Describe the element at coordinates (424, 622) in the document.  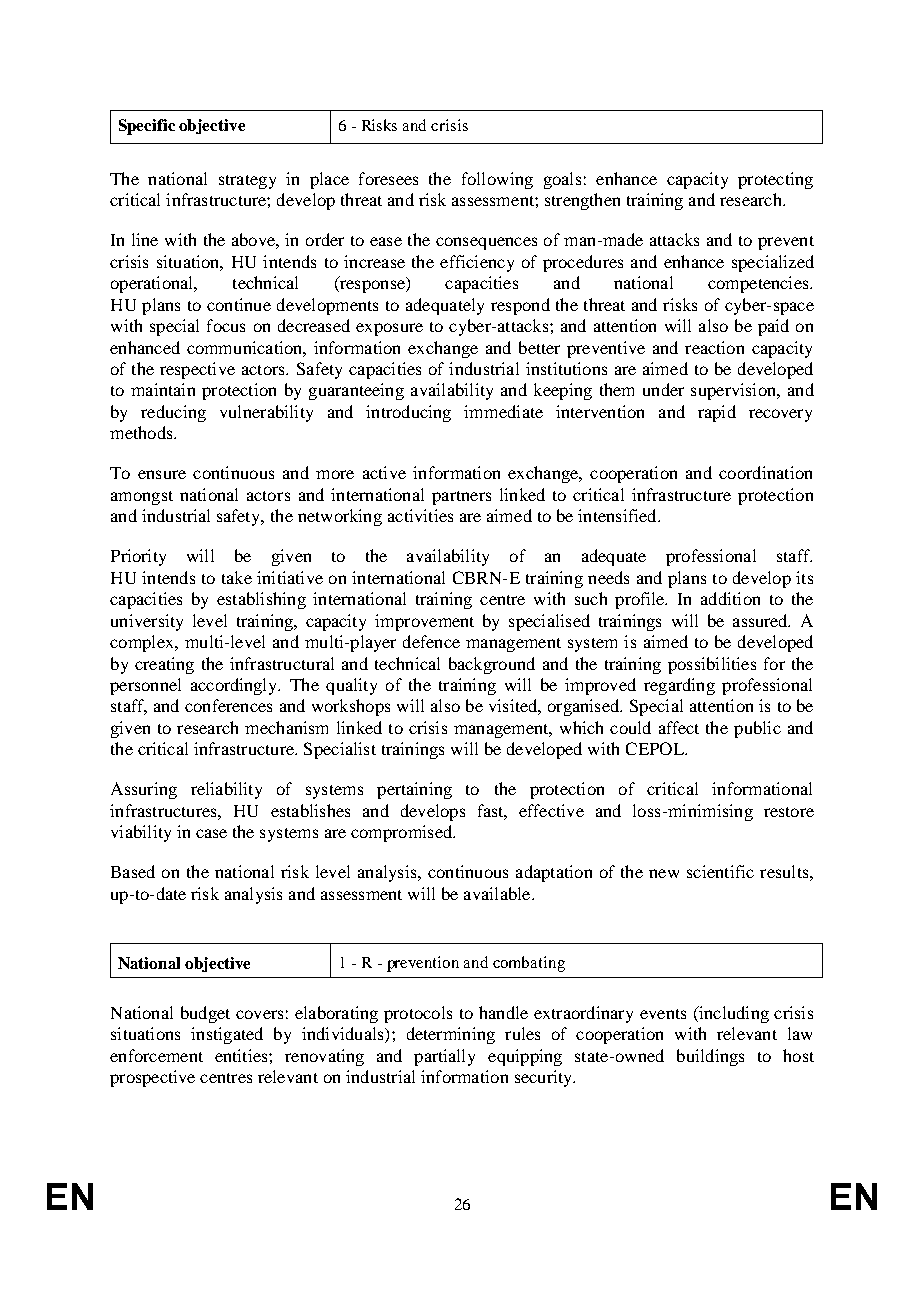
I see `improvement` at that location.
